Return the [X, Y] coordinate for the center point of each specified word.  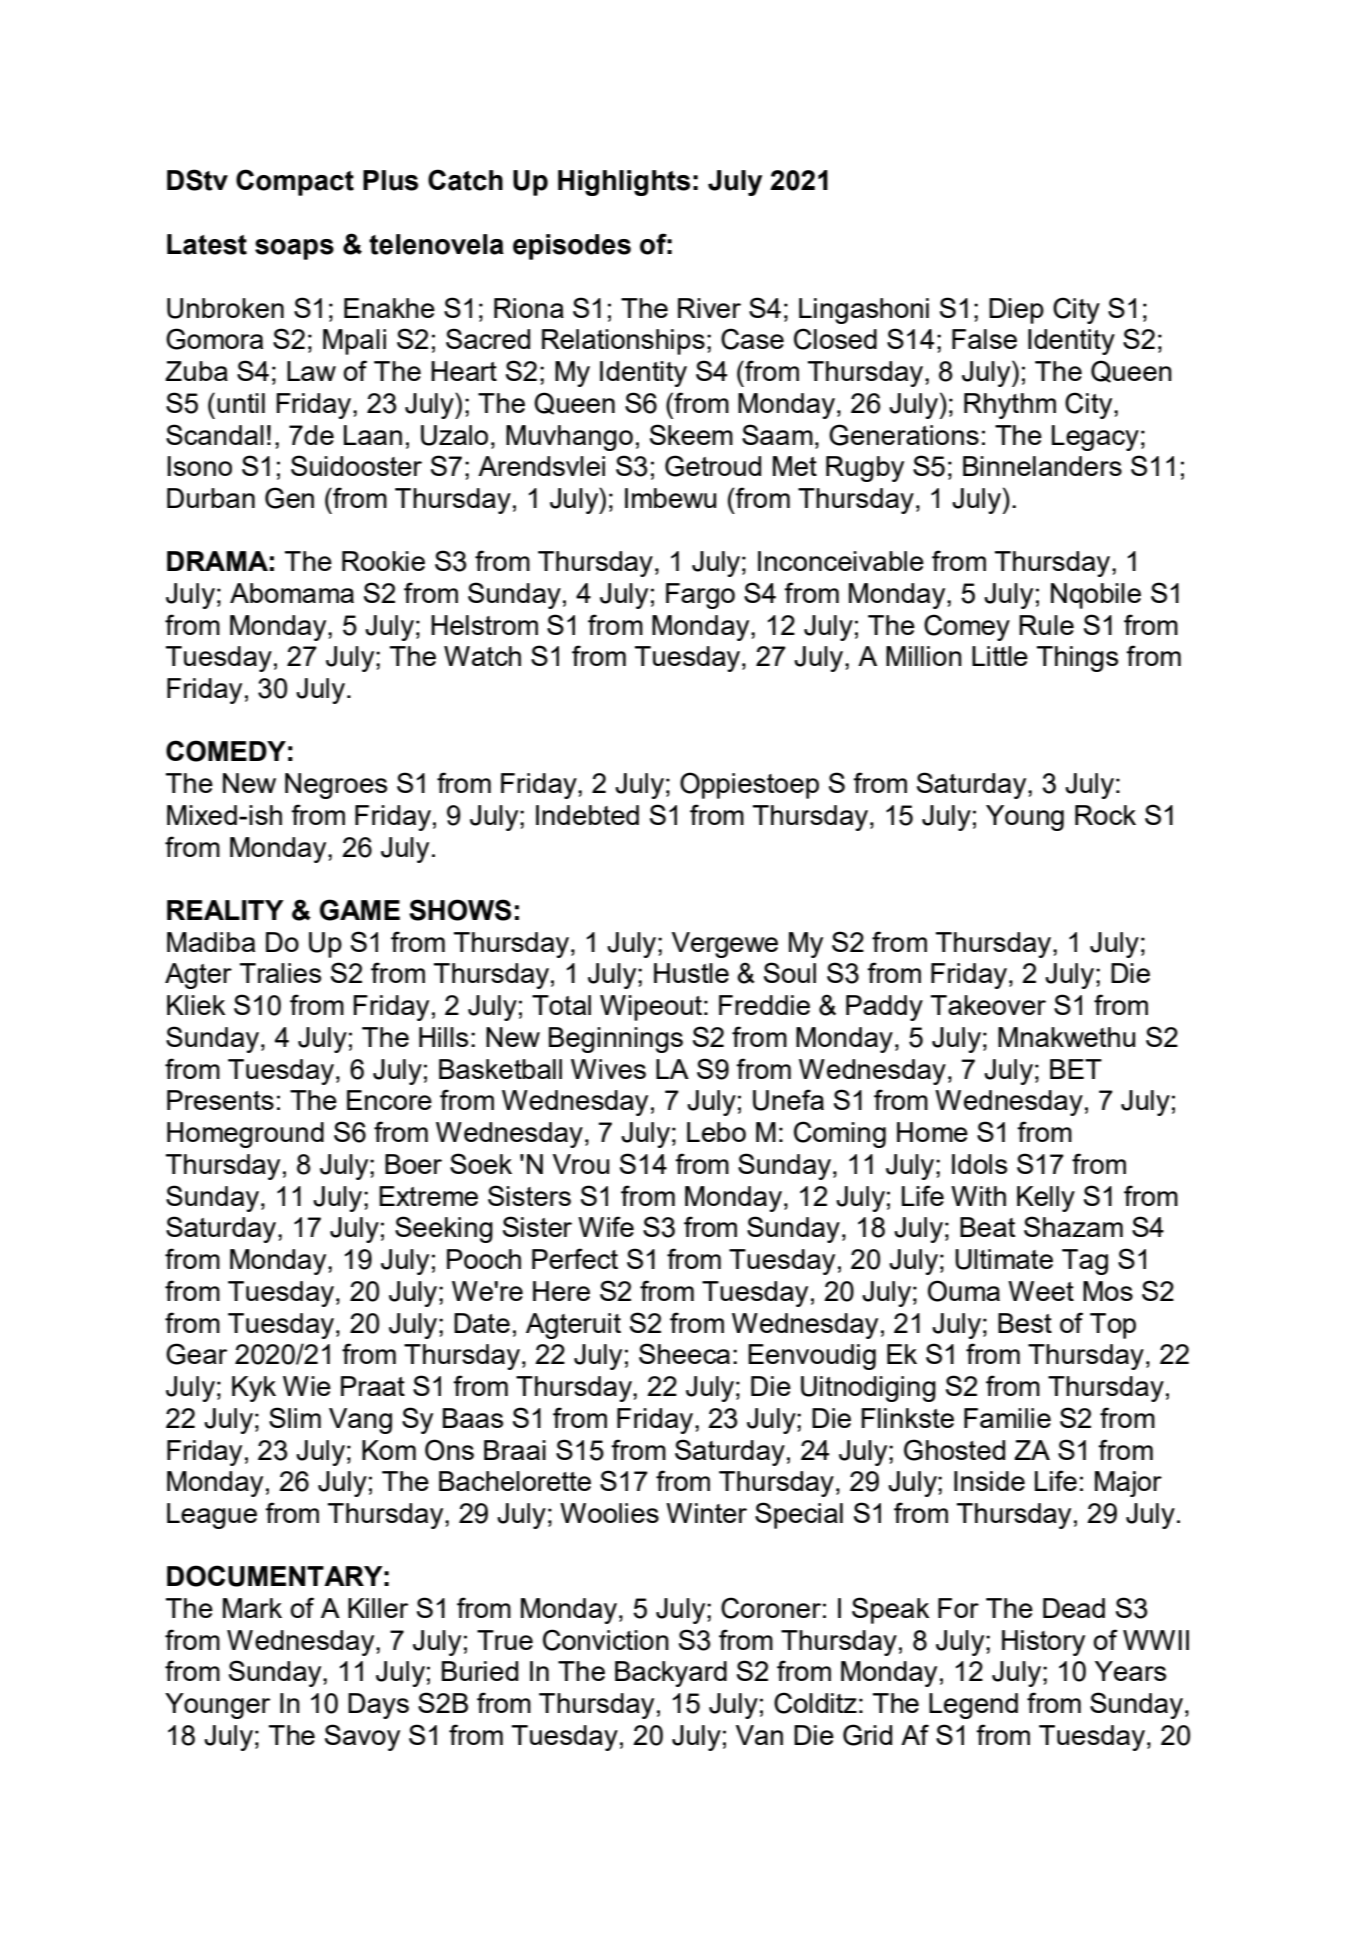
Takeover [988, 1005]
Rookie [383, 561]
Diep [1016, 311]
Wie [307, 1386]
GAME [360, 910]
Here [561, 1291]
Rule [1046, 625]
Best [1025, 1323]
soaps [294, 249]
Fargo [700, 596]
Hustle [691, 973]
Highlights [624, 183]
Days [378, 1706]
